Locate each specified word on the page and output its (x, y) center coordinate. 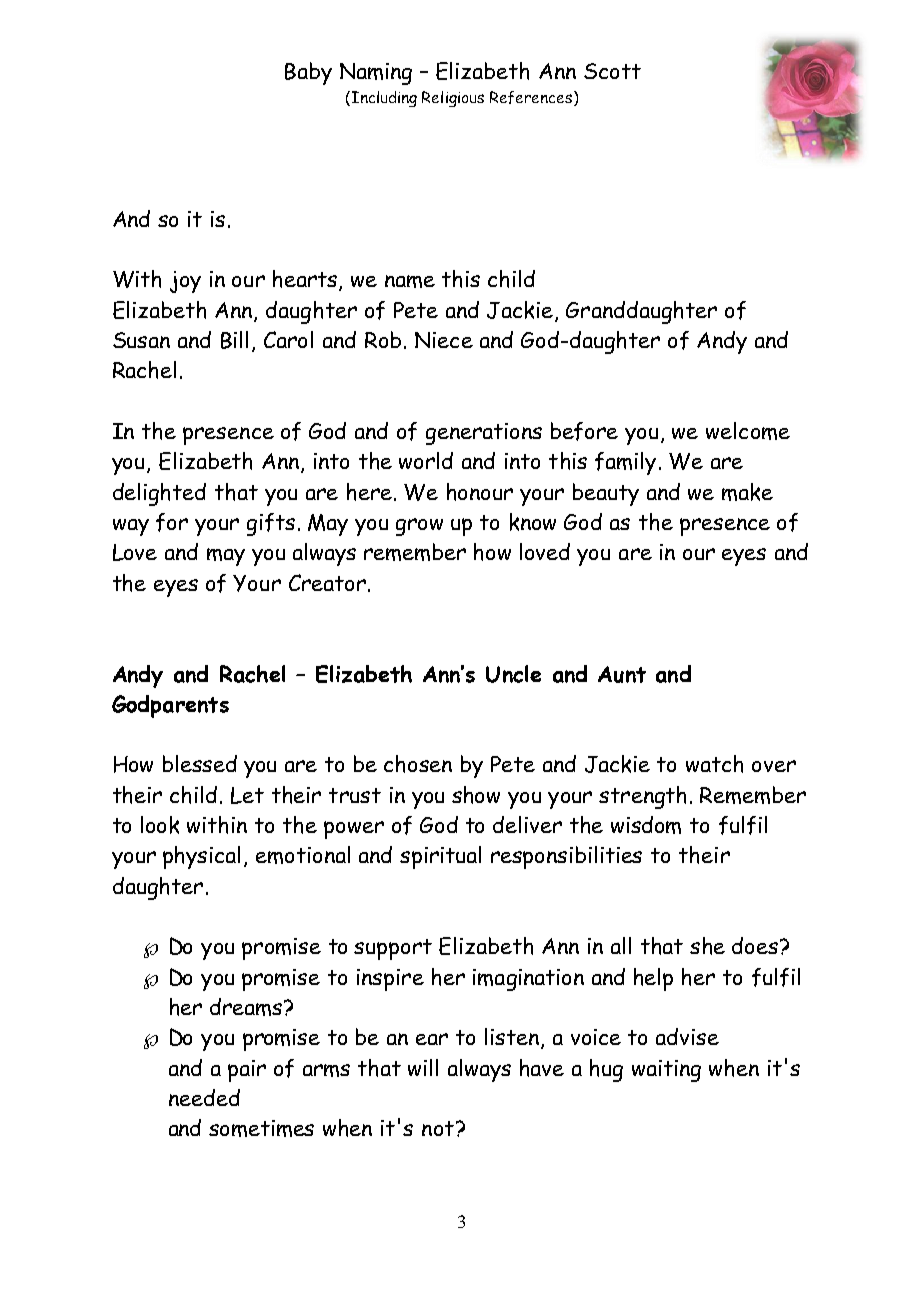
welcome (748, 431)
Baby (308, 73)
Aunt (622, 674)
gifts (271, 524)
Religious (453, 99)
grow (419, 527)
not (438, 1128)
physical (201, 857)
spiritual (440, 857)
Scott (612, 71)
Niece (444, 340)
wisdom (646, 825)
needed (204, 1097)
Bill (234, 340)
